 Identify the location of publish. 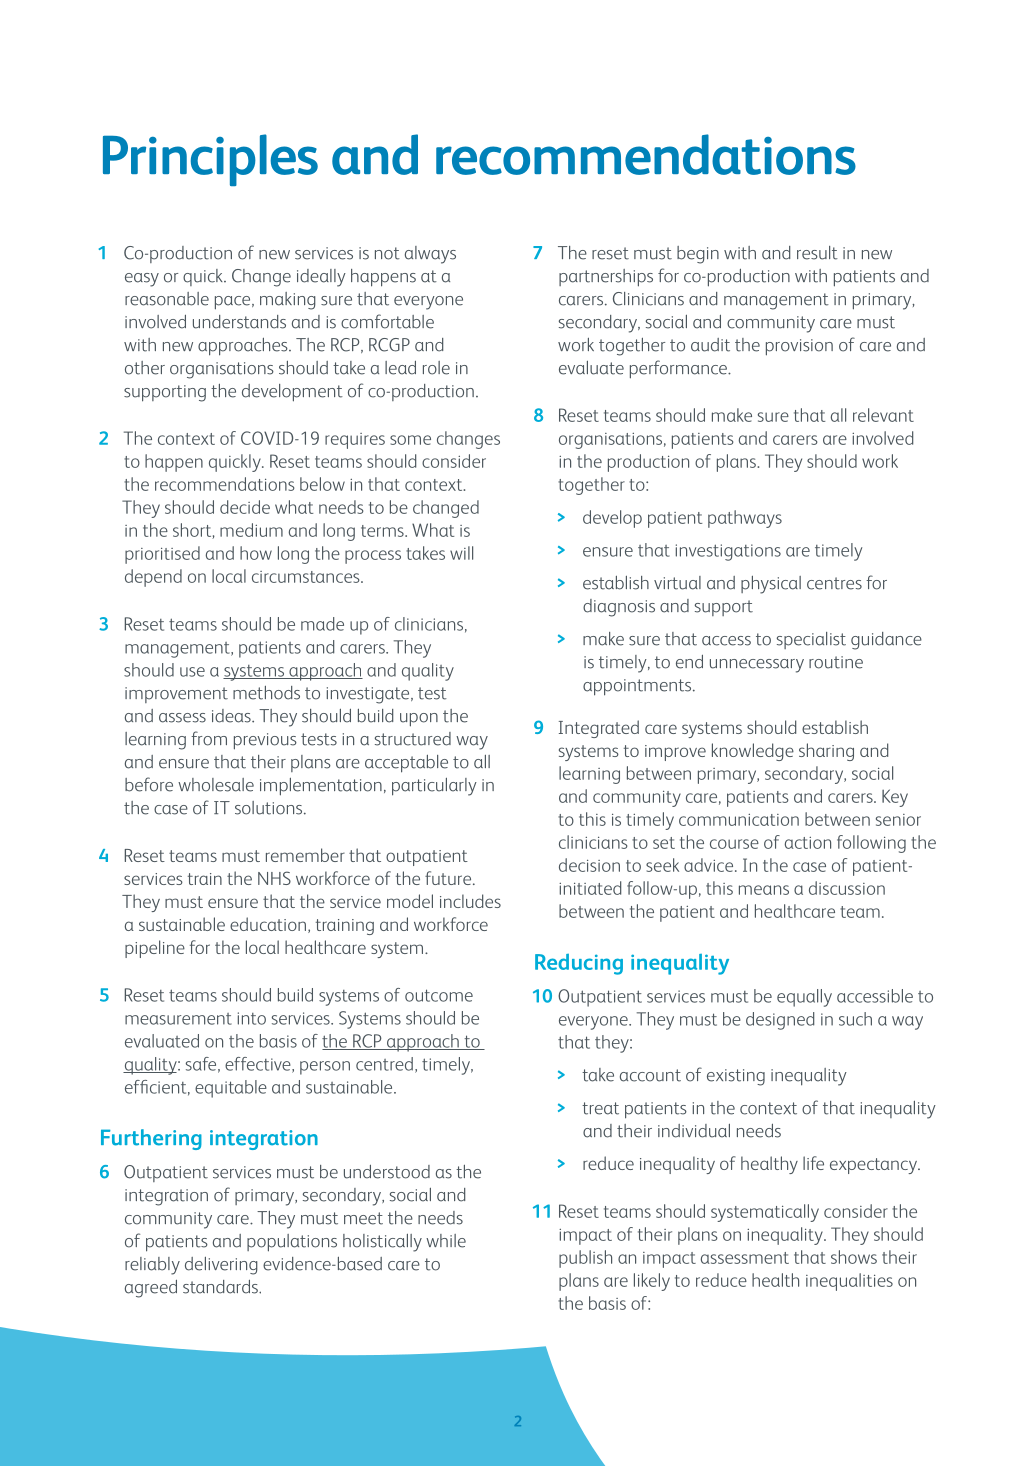
(585, 1259).
